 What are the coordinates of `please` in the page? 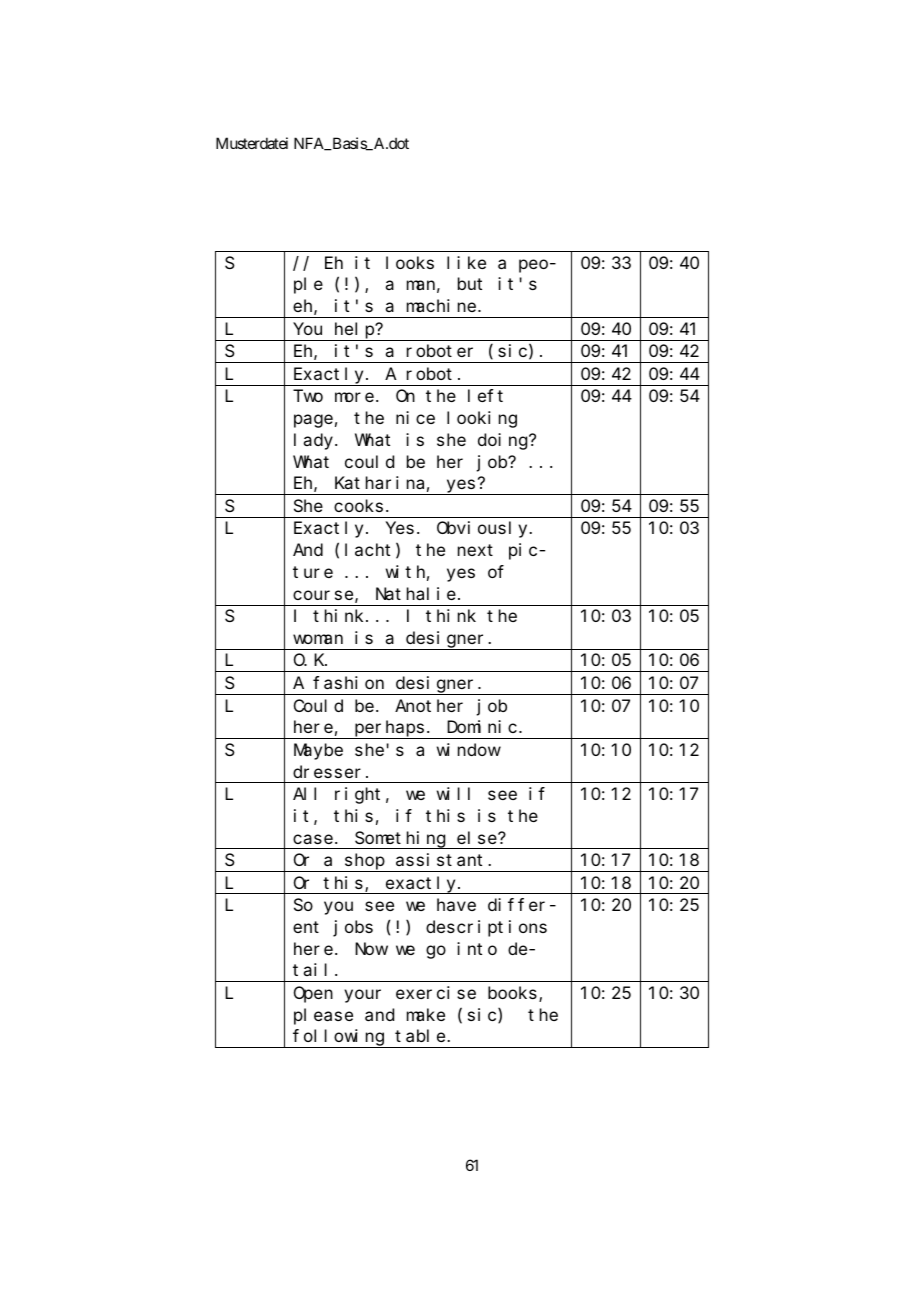 It's located at (323, 1016).
